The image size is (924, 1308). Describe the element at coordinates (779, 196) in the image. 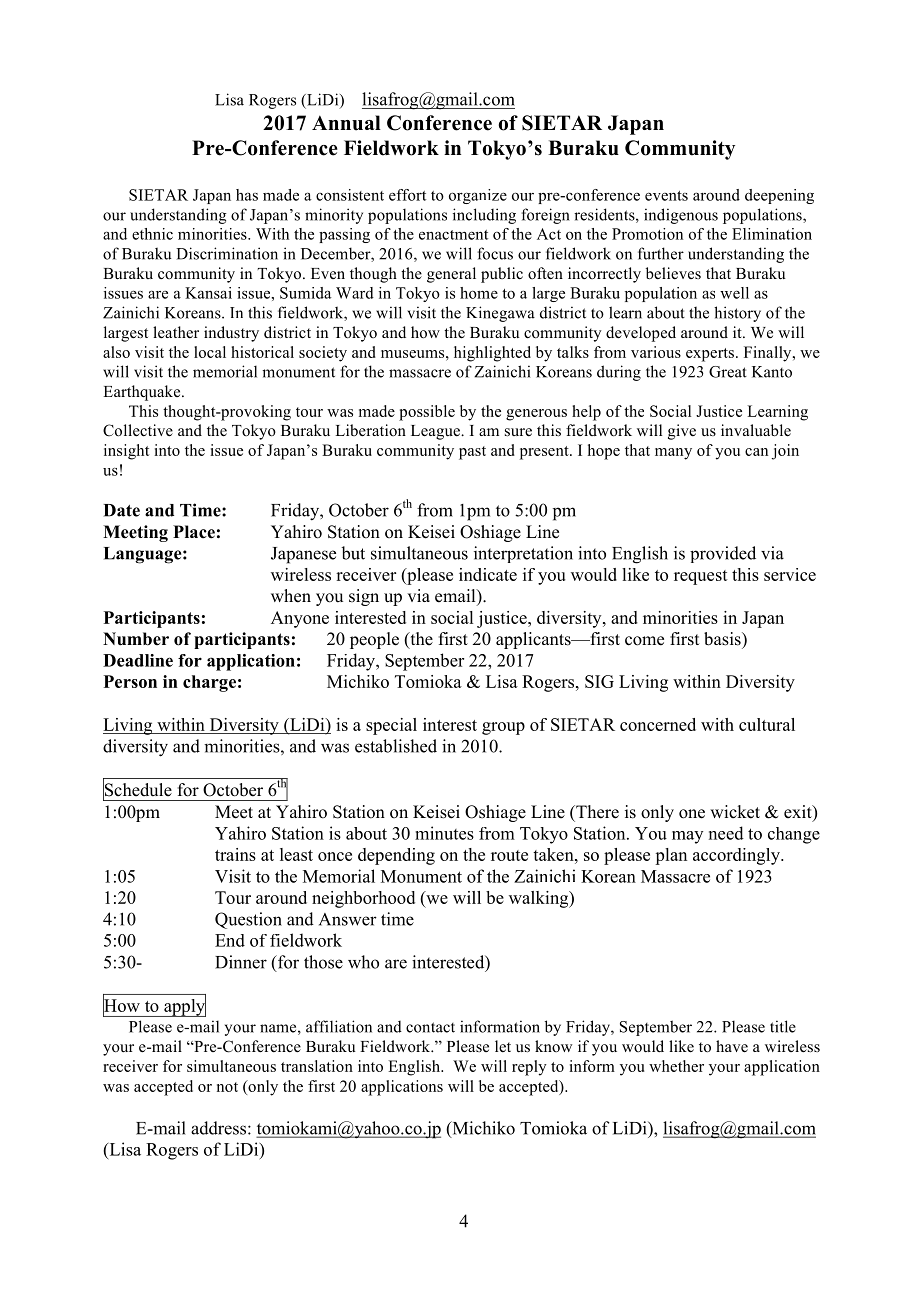

I see `deepening` at that location.
